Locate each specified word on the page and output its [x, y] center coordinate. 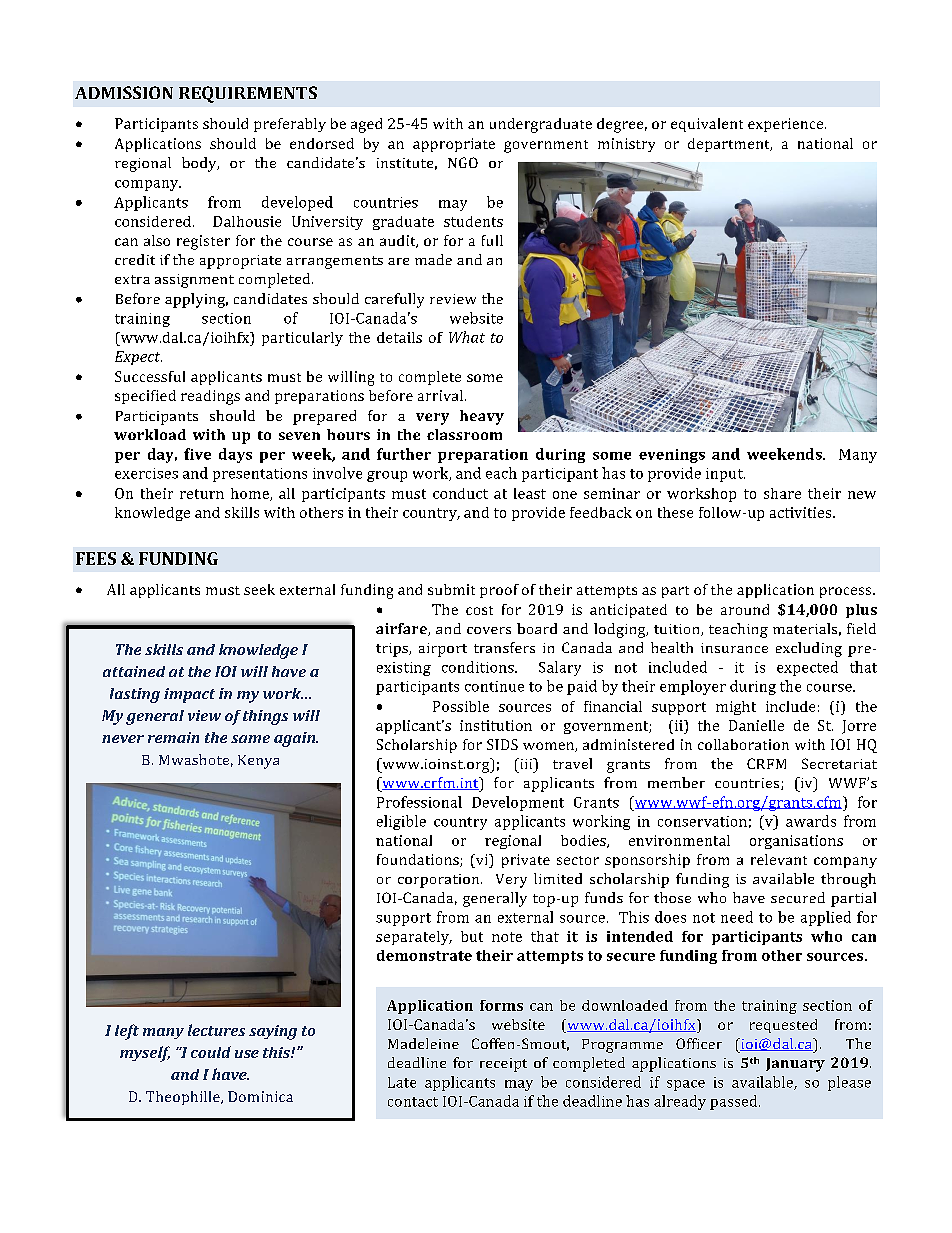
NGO [463, 162]
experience [787, 125]
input [725, 475]
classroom [464, 434]
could [211, 1052]
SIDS [502, 744]
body [200, 164]
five [197, 454]
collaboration [743, 744]
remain [173, 737]
